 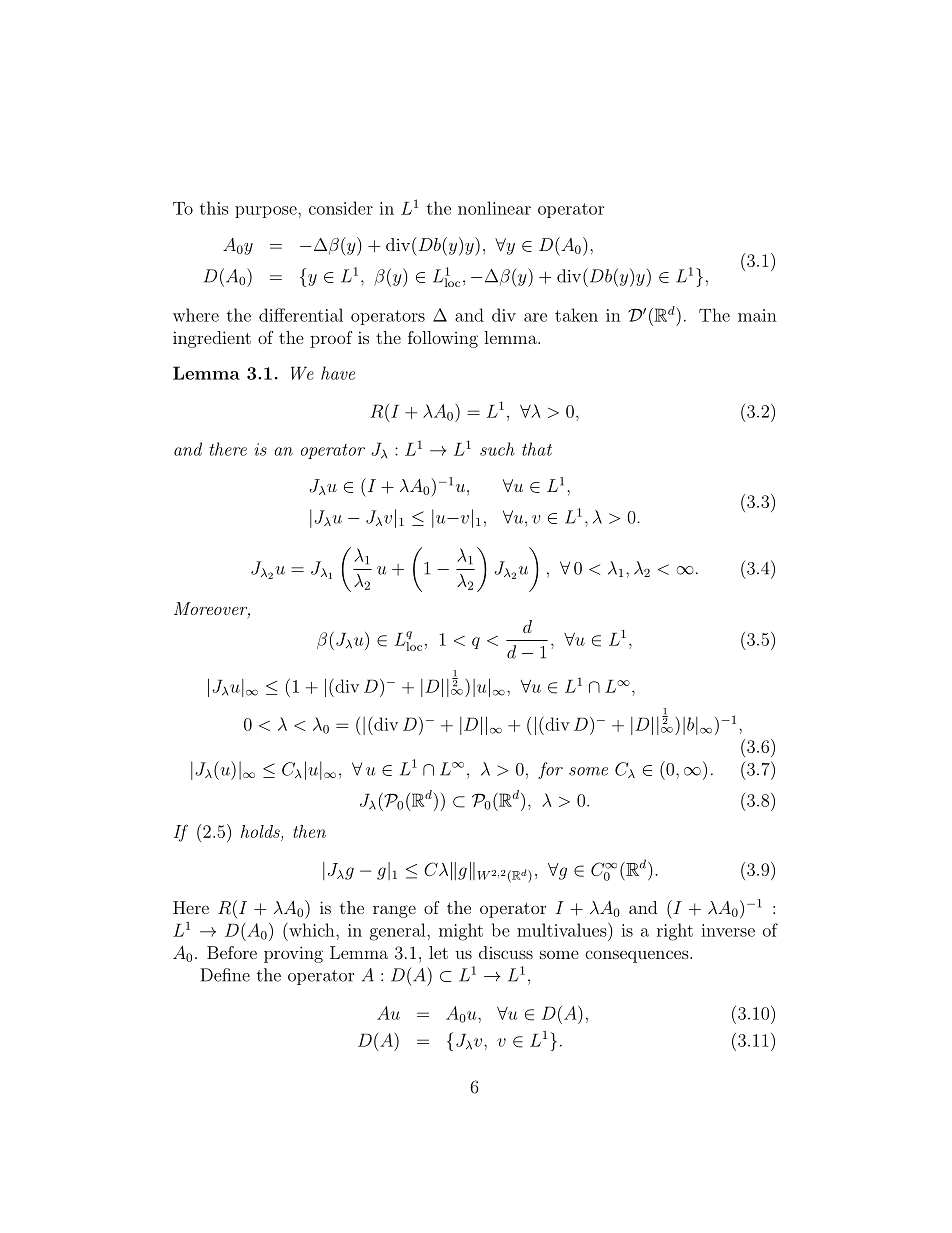 What do you see at coordinates (506, 952) in the image?
I see `discuss` at bounding box center [506, 952].
